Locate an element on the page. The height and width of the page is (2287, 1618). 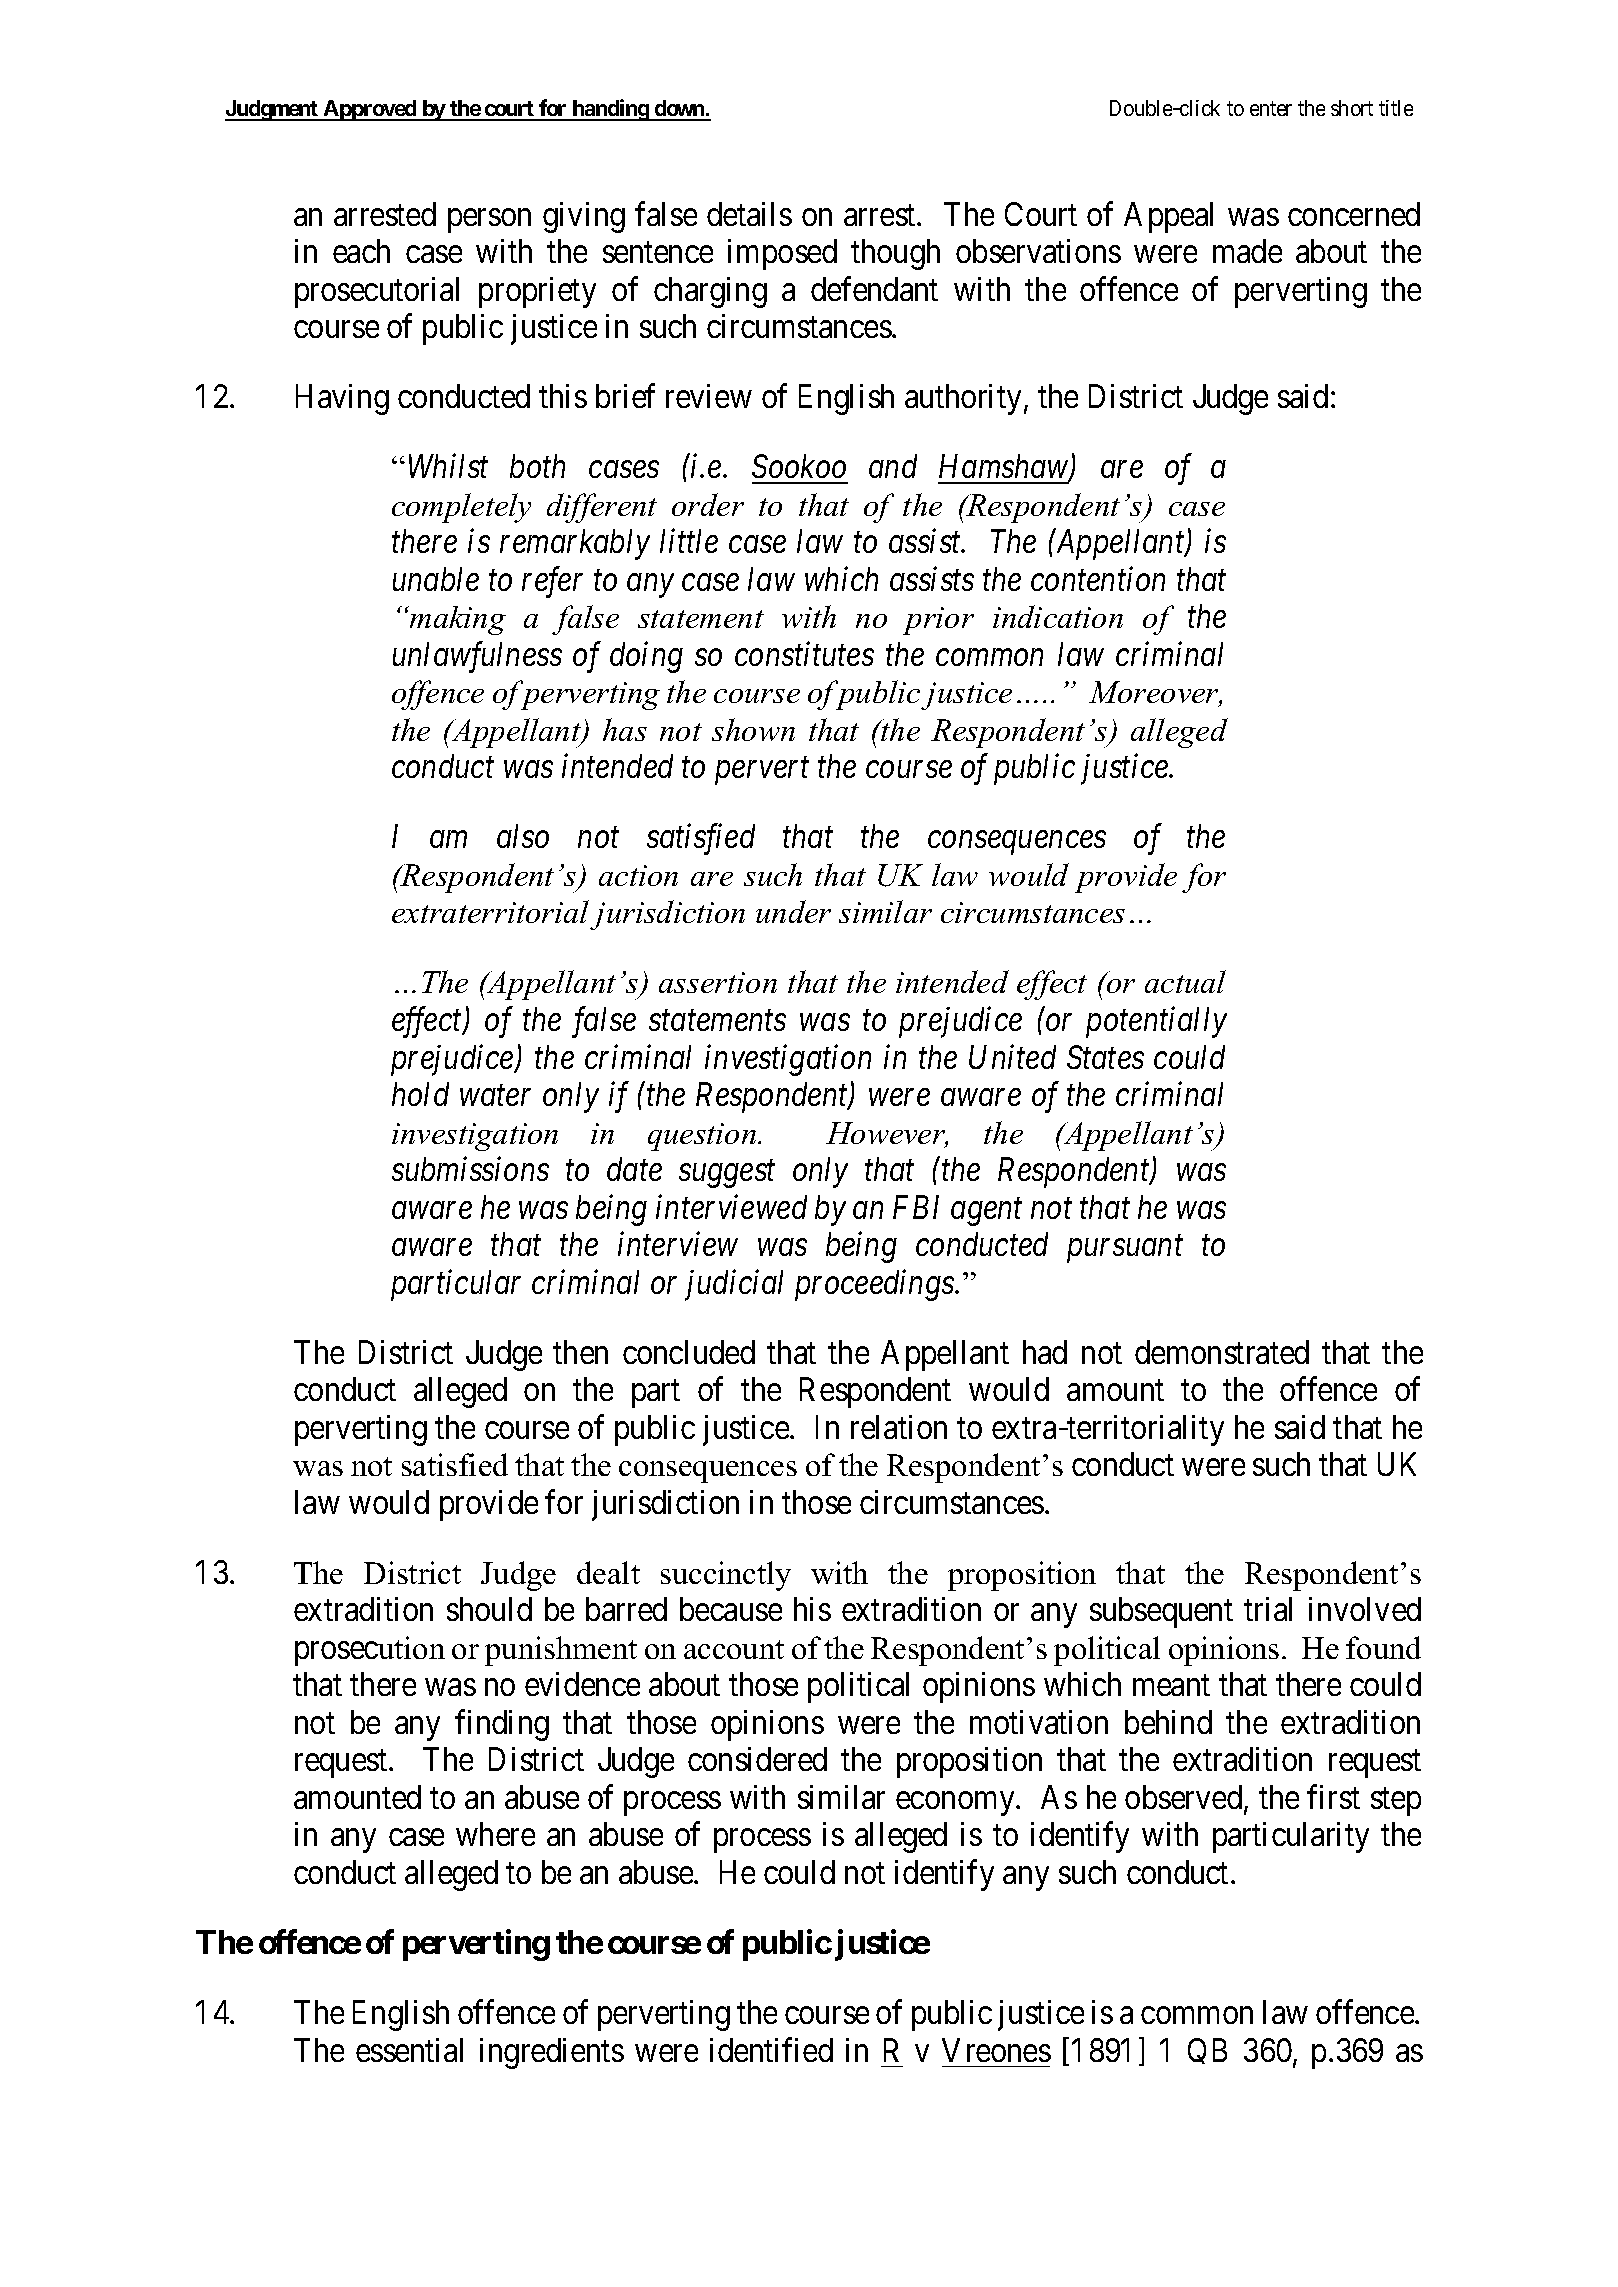
identified is located at coordinates (771, 2049).
